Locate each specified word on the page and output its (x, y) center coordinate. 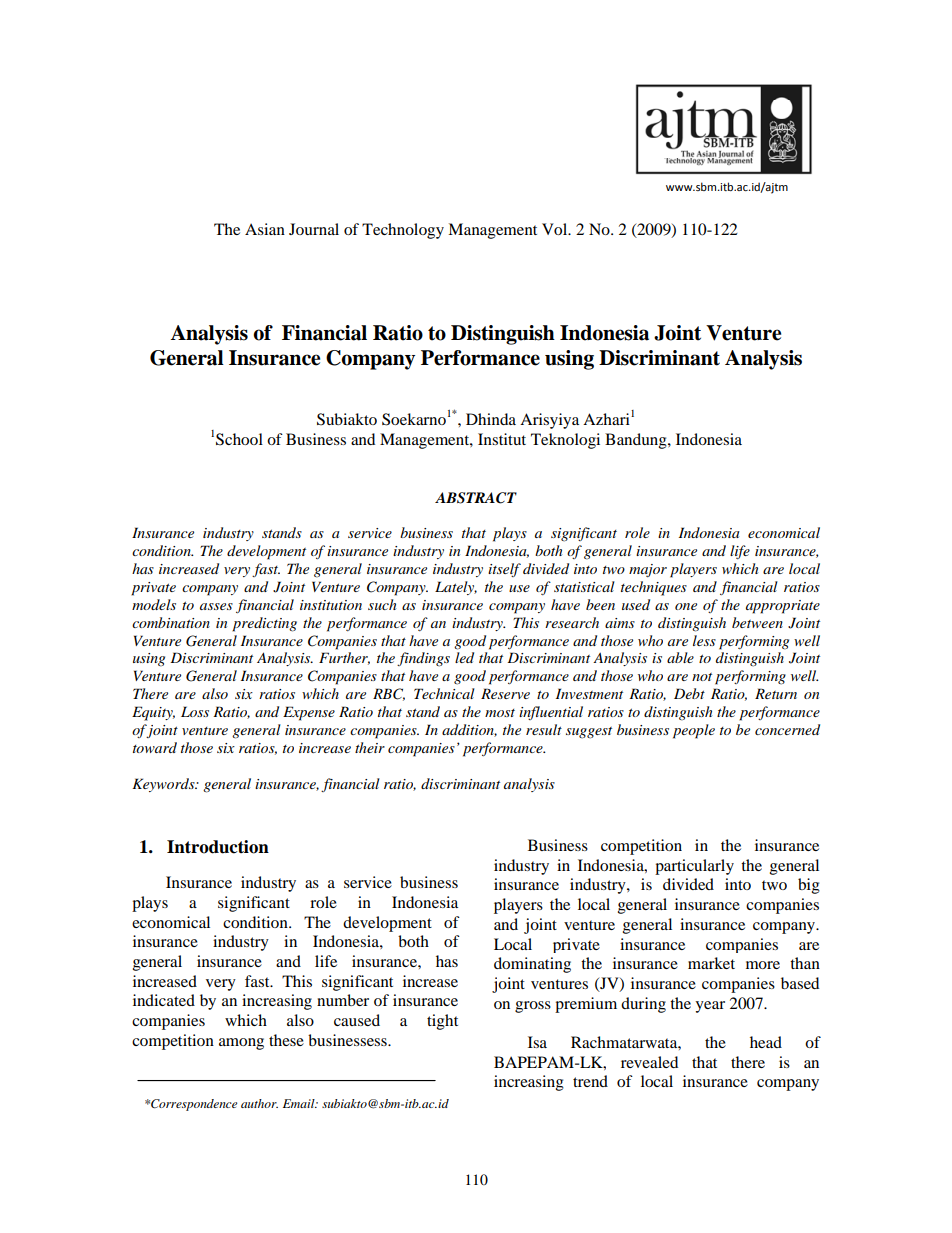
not (702, 677)
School (239, 439)
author (259, 1103)
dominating (532, 965)
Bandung (637, 441)
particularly (694, 867)
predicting (264, 624)
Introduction (218, 847)
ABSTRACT (476, 498)
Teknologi (565, 441)
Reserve (505, 693)
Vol (556, 229)
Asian (265, 229)
